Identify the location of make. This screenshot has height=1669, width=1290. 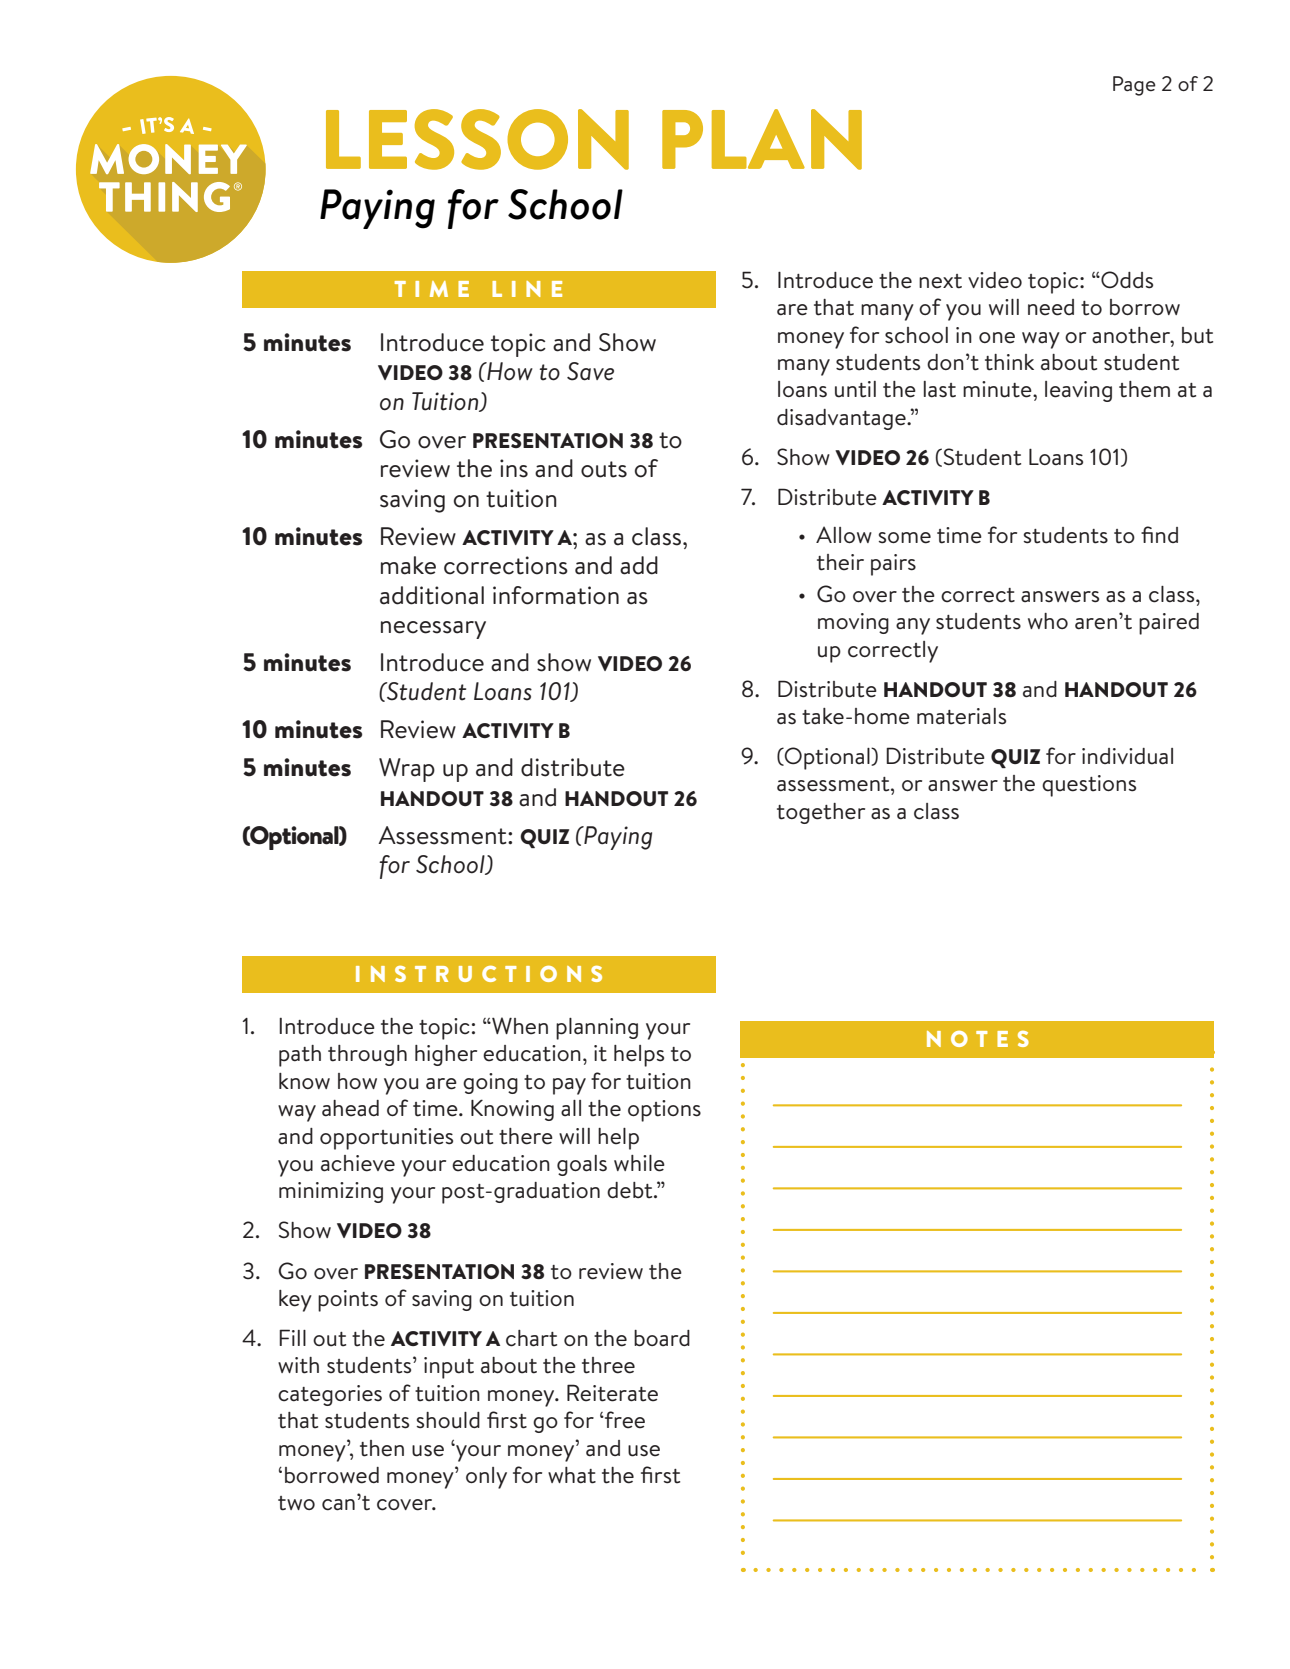
(408, 565).
